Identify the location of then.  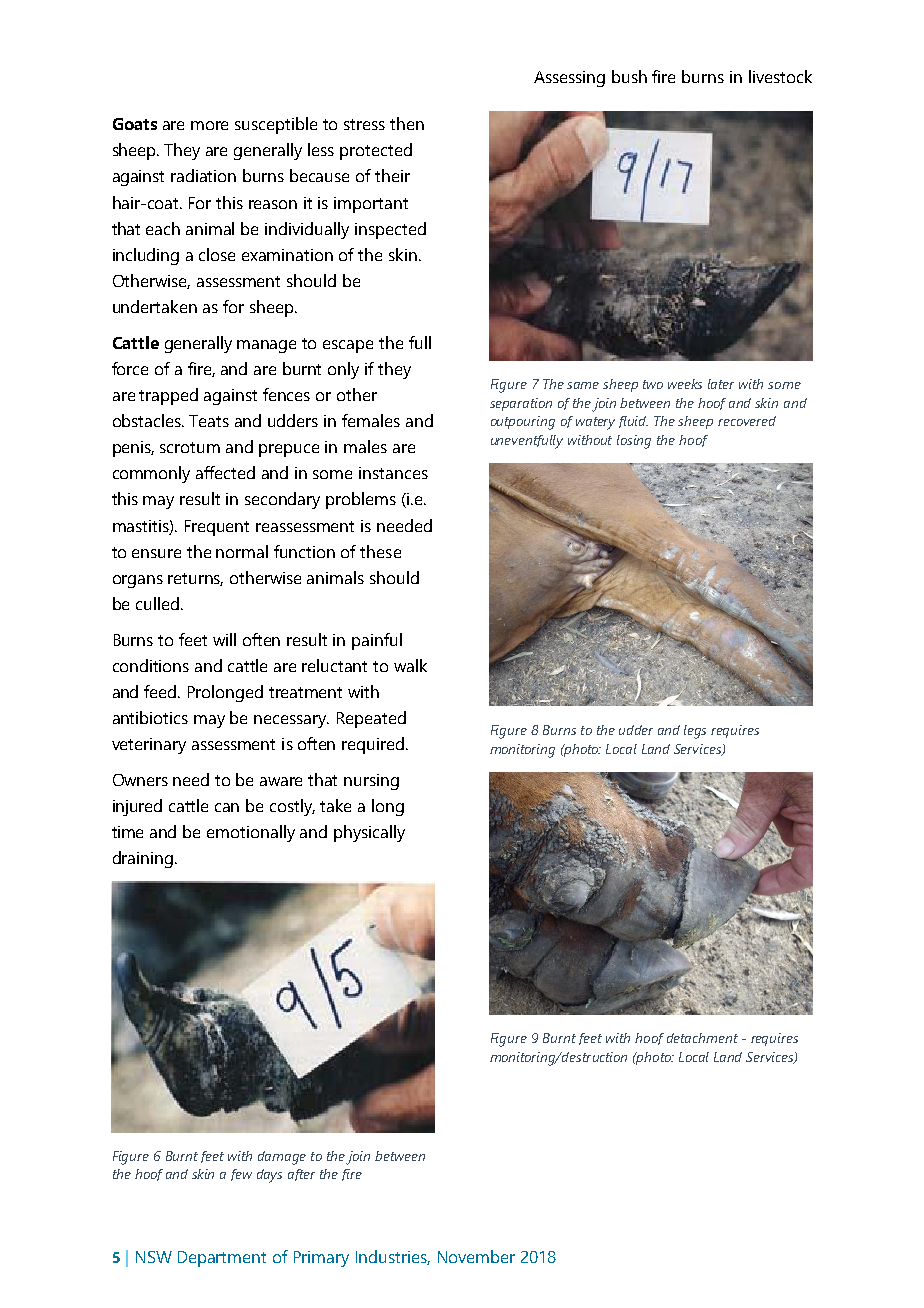
(407, 123).
